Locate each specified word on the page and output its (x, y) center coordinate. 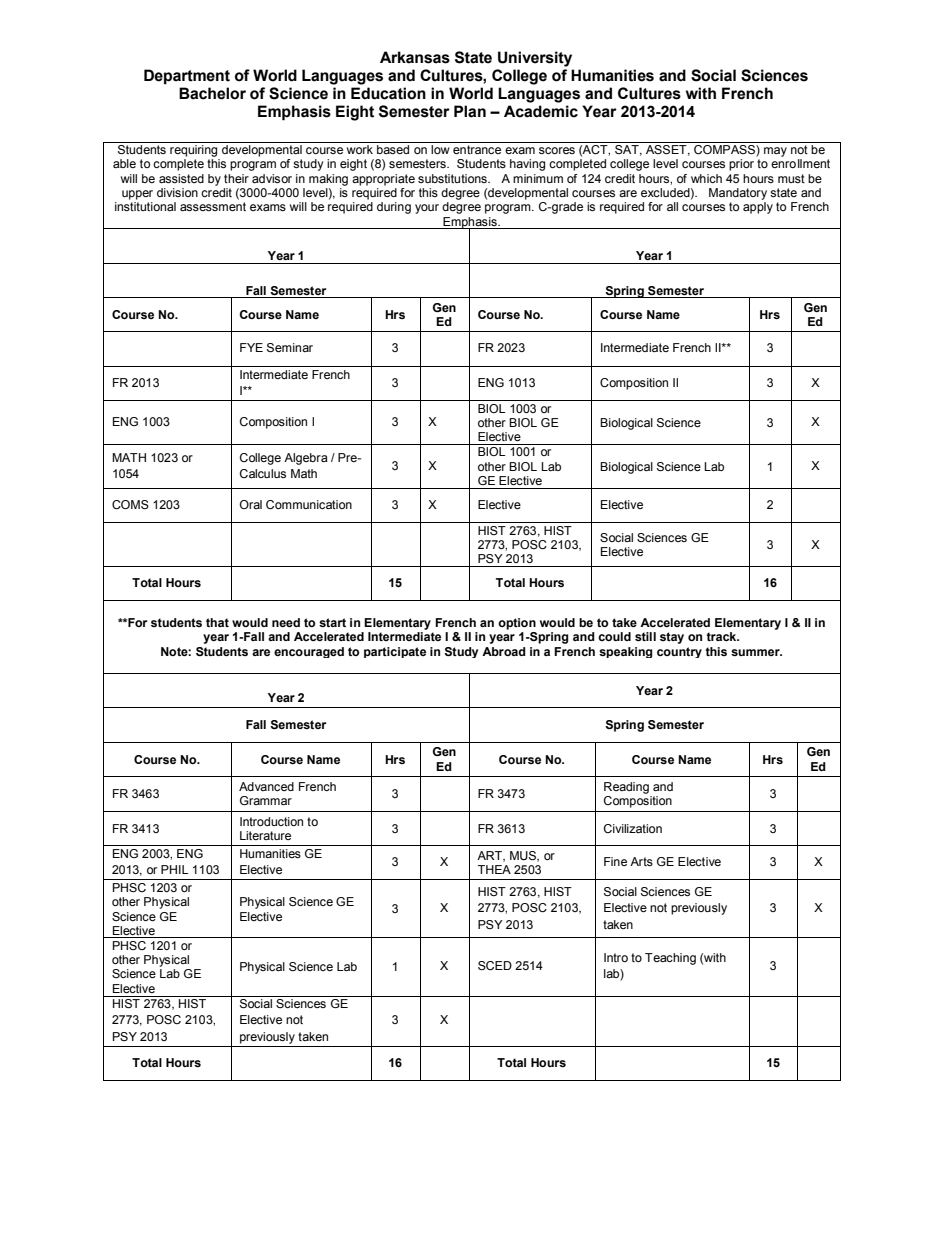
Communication (309, 504)
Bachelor (212, 93)
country (679, 652)
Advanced (266, 786)
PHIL (174, 869)
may (775, 152)
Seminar (290, 348)
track (722, 636)
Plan (470, 111)
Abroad (504, 651)
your (427, 209)
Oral (251, 504)
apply (758, 208)
